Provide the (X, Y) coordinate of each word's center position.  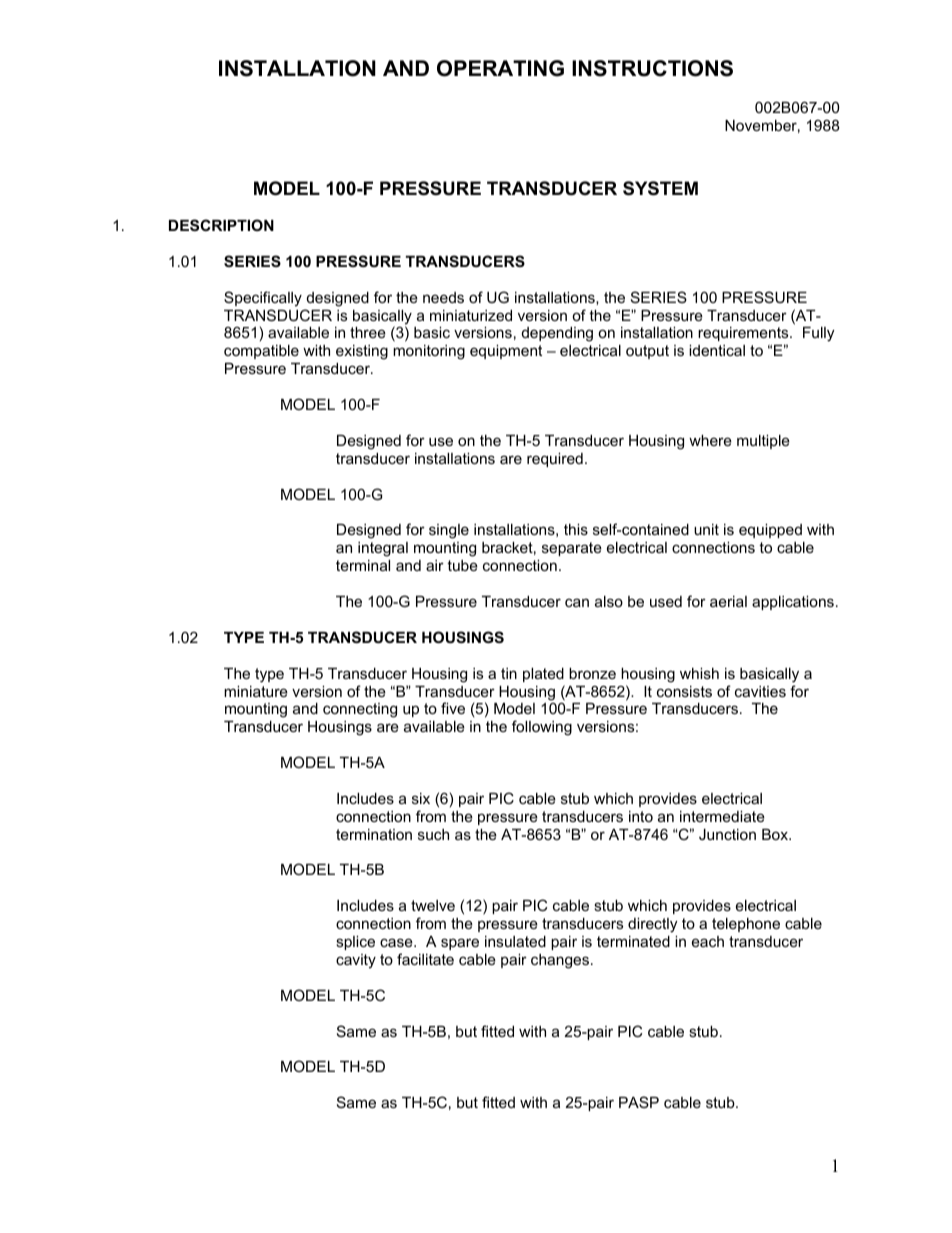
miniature (256, 691)
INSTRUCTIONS (652, 68)
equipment (506, 352)
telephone (746, 925)
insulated (515, 941)
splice (355, 943)
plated (543, 675)
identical (717, 350)
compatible (261, 352)
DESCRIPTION (221, 225)
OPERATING (500, 68)
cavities (760, 691)
